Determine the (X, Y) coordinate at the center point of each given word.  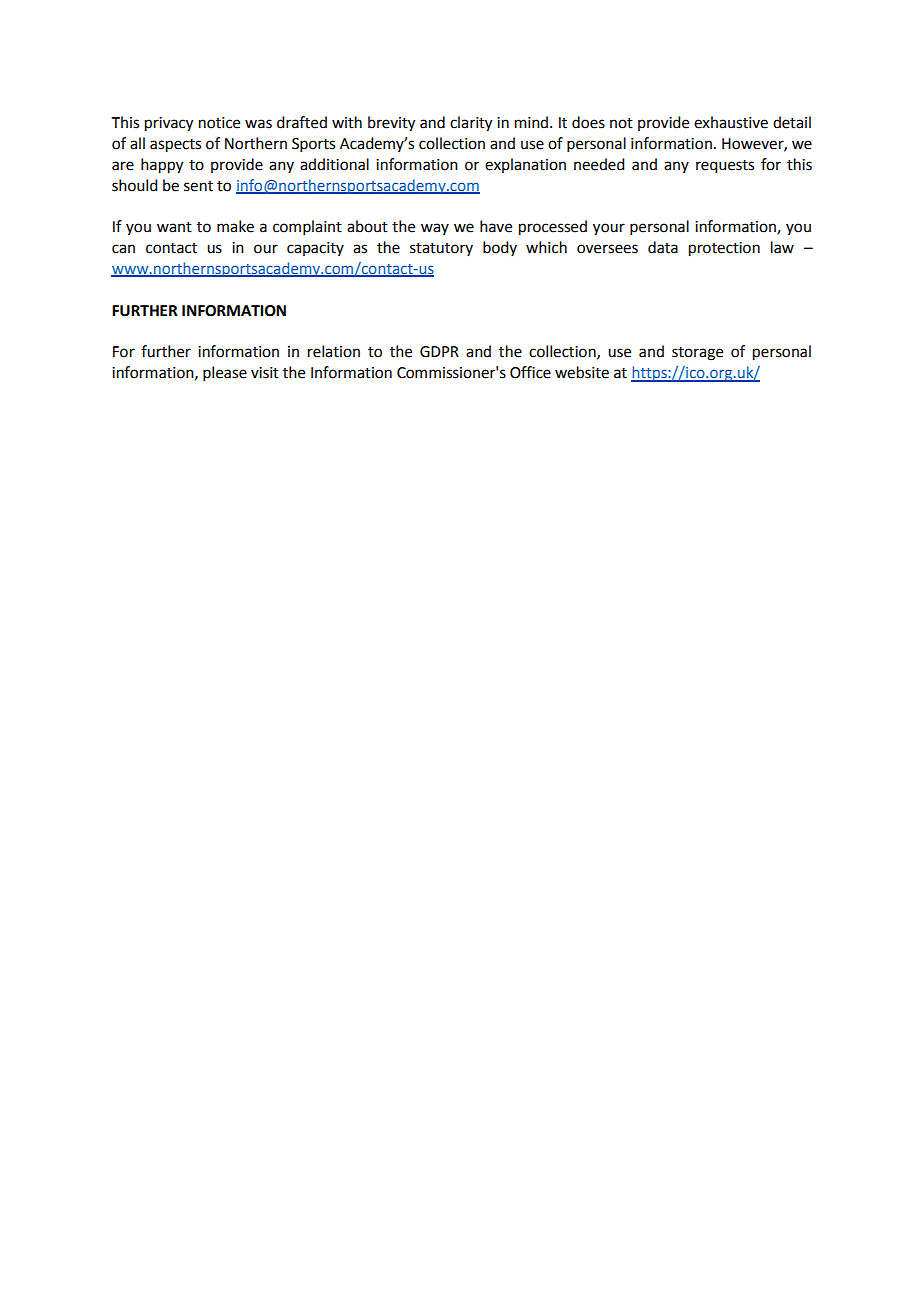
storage (697, 354)
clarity (471, 124)
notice (219, 123)
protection (724, 249)
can (123, 249)
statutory (441, 249)
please (225, 373)
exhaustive (731, 122)
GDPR (439, 352)
